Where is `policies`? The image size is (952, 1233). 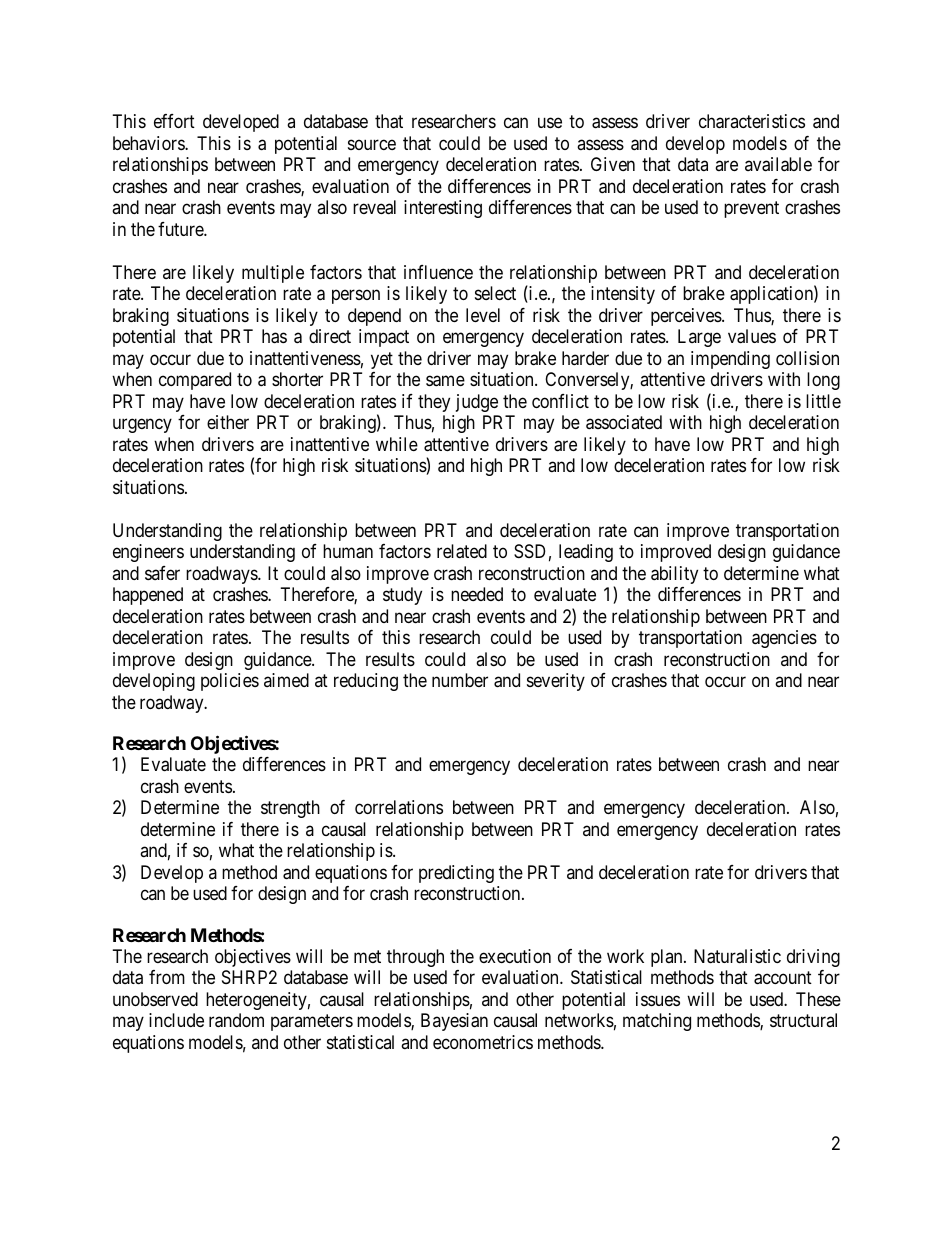 policies is located at coordinates (230, 682).
